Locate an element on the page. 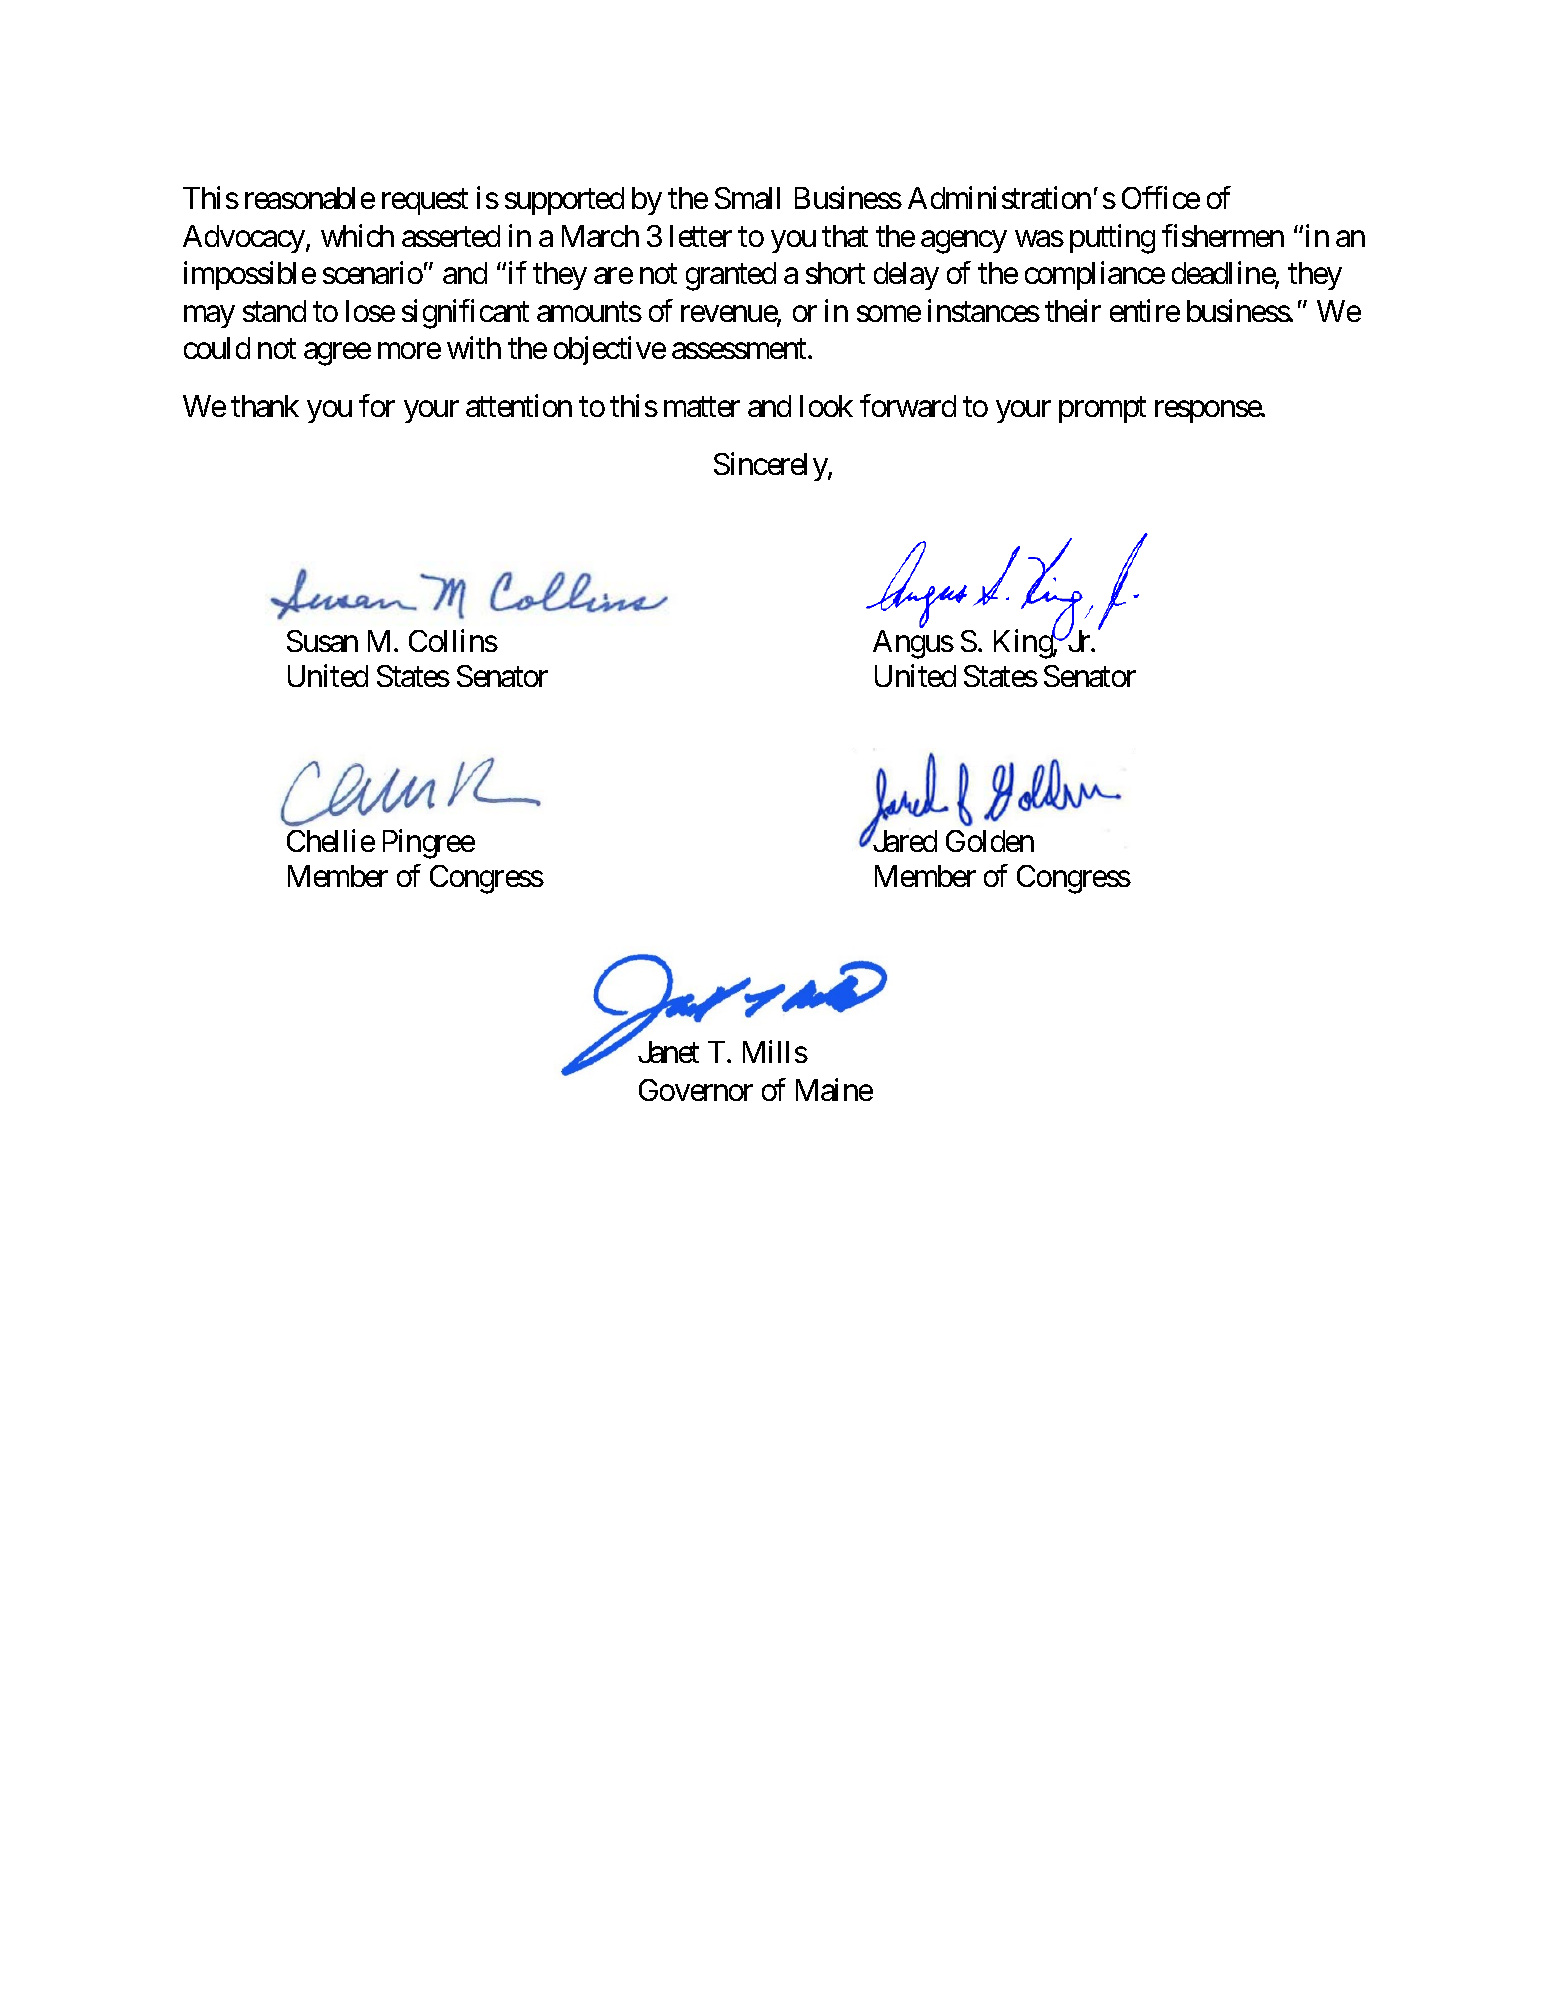  putting is located at coordinates (1112, 239).
